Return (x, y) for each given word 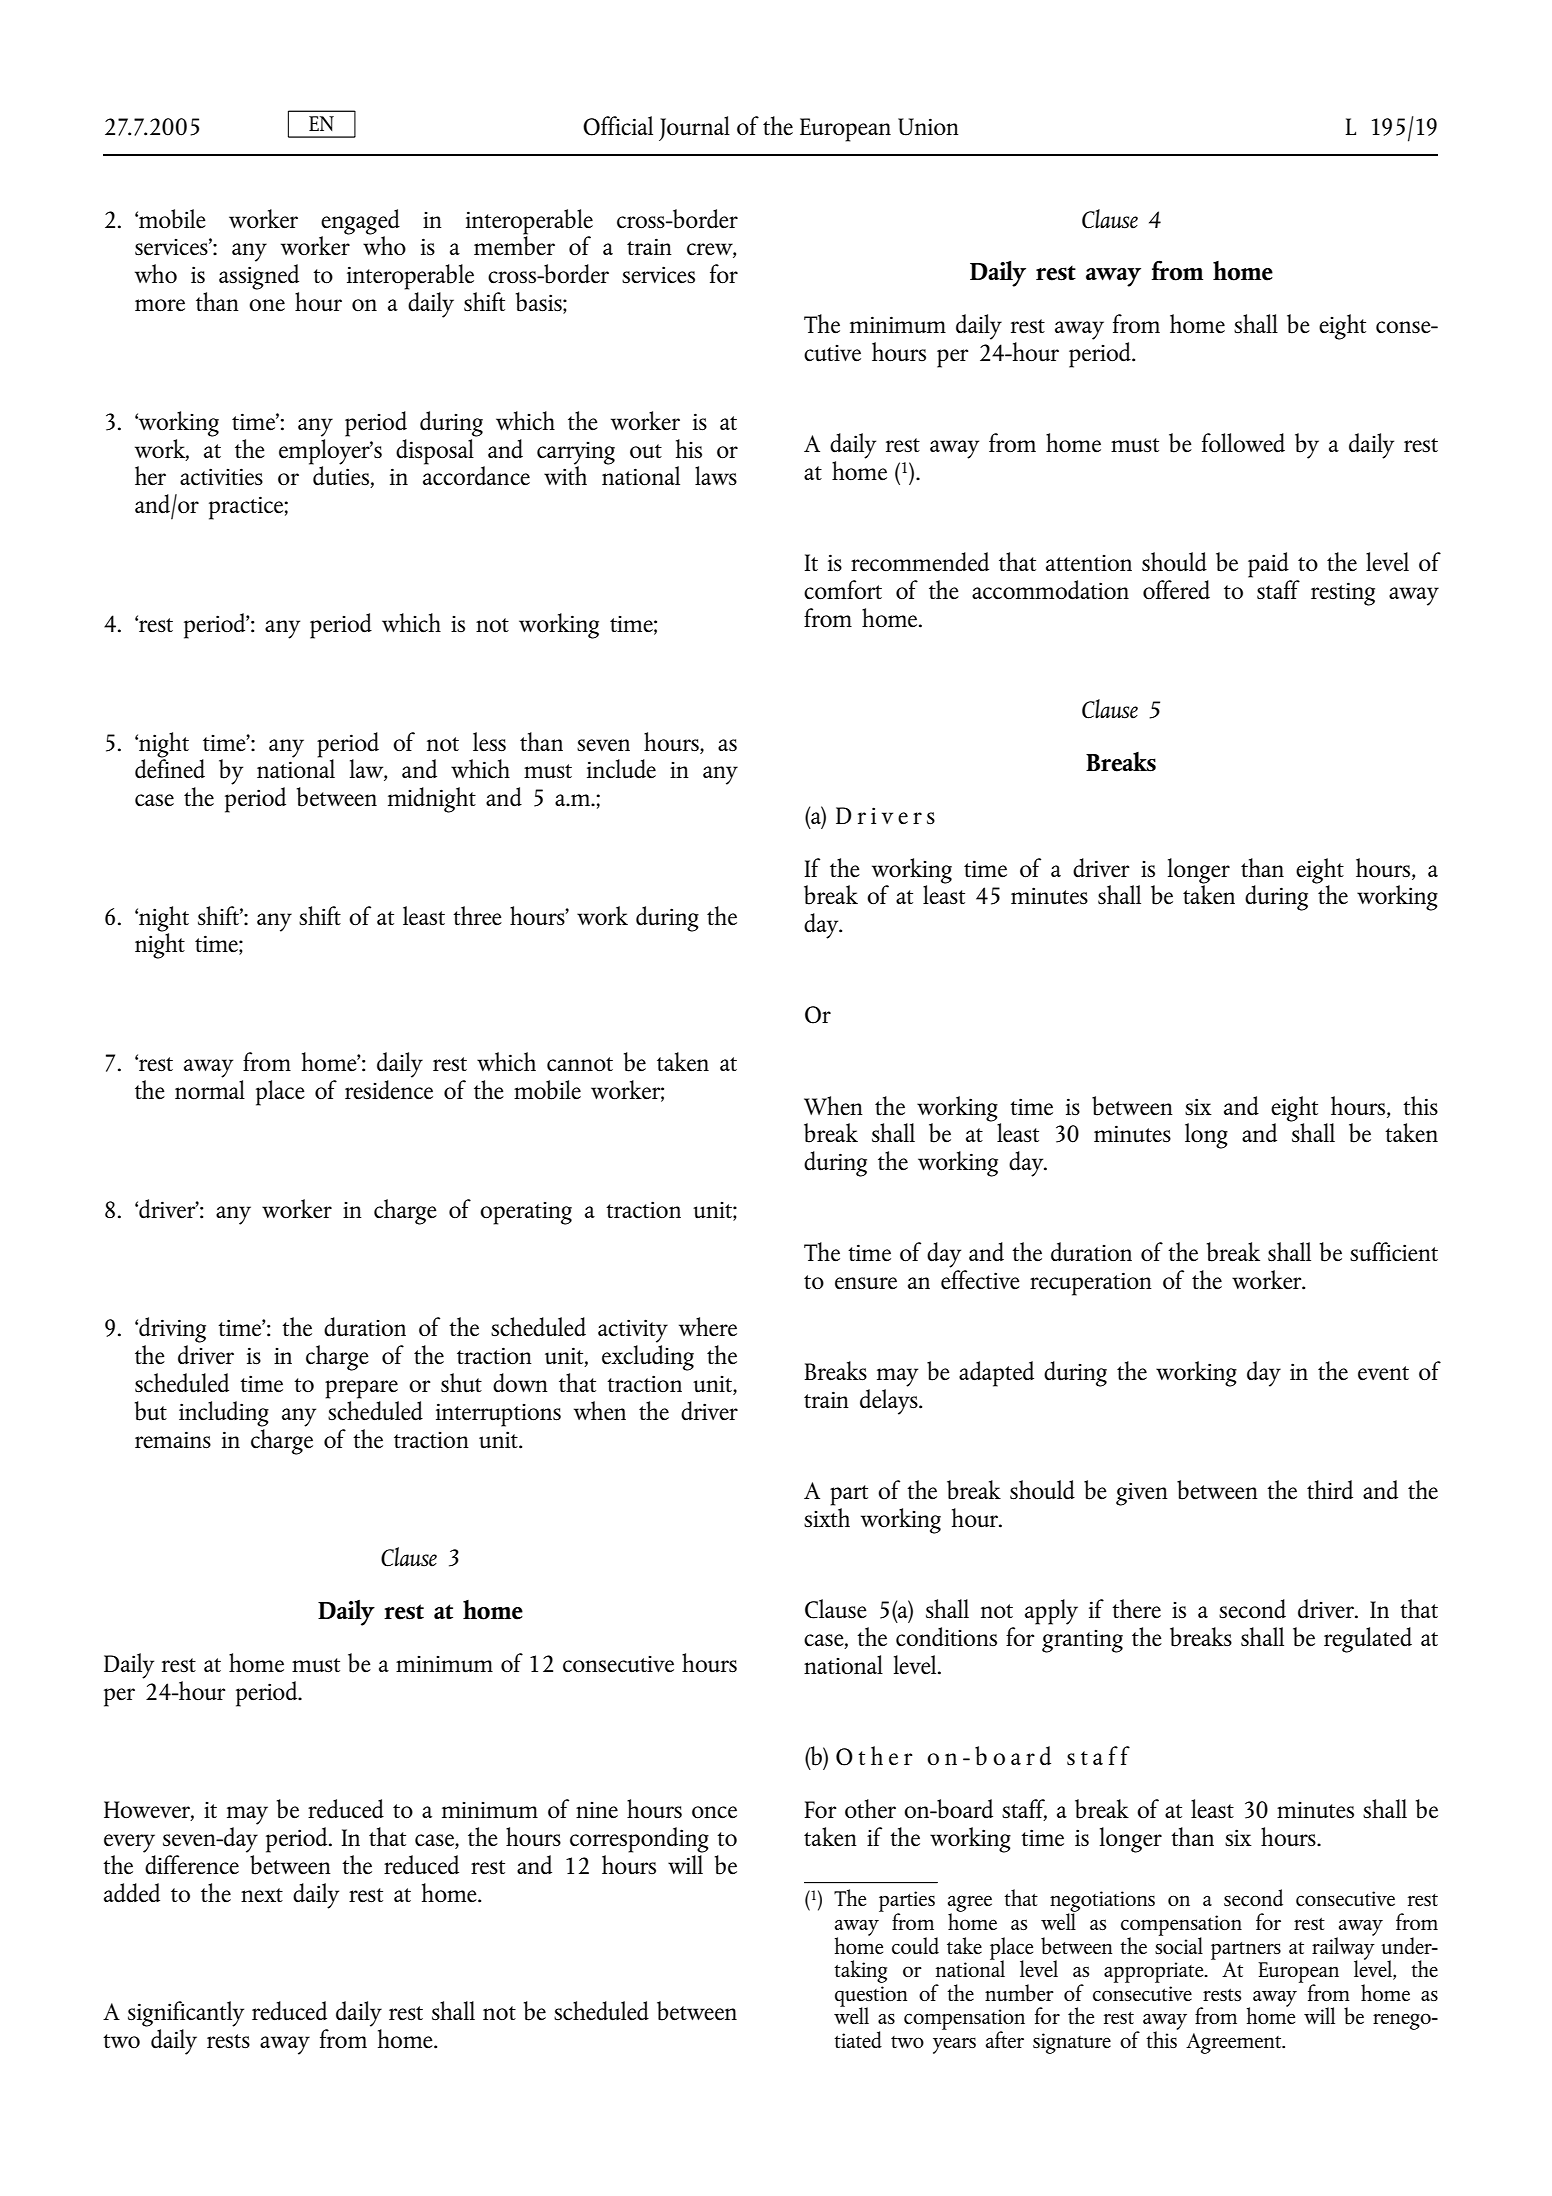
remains (173, 1439)
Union (928, 127)
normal (210, 1089)
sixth (827, 1517)
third (1330, 1489)
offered (1176, 590)
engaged (360, 223)
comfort (843, 590)
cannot (580, 1064)
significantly (186, 2014)
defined (170, 768)
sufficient (1394, 1252)
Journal (694, 128)
